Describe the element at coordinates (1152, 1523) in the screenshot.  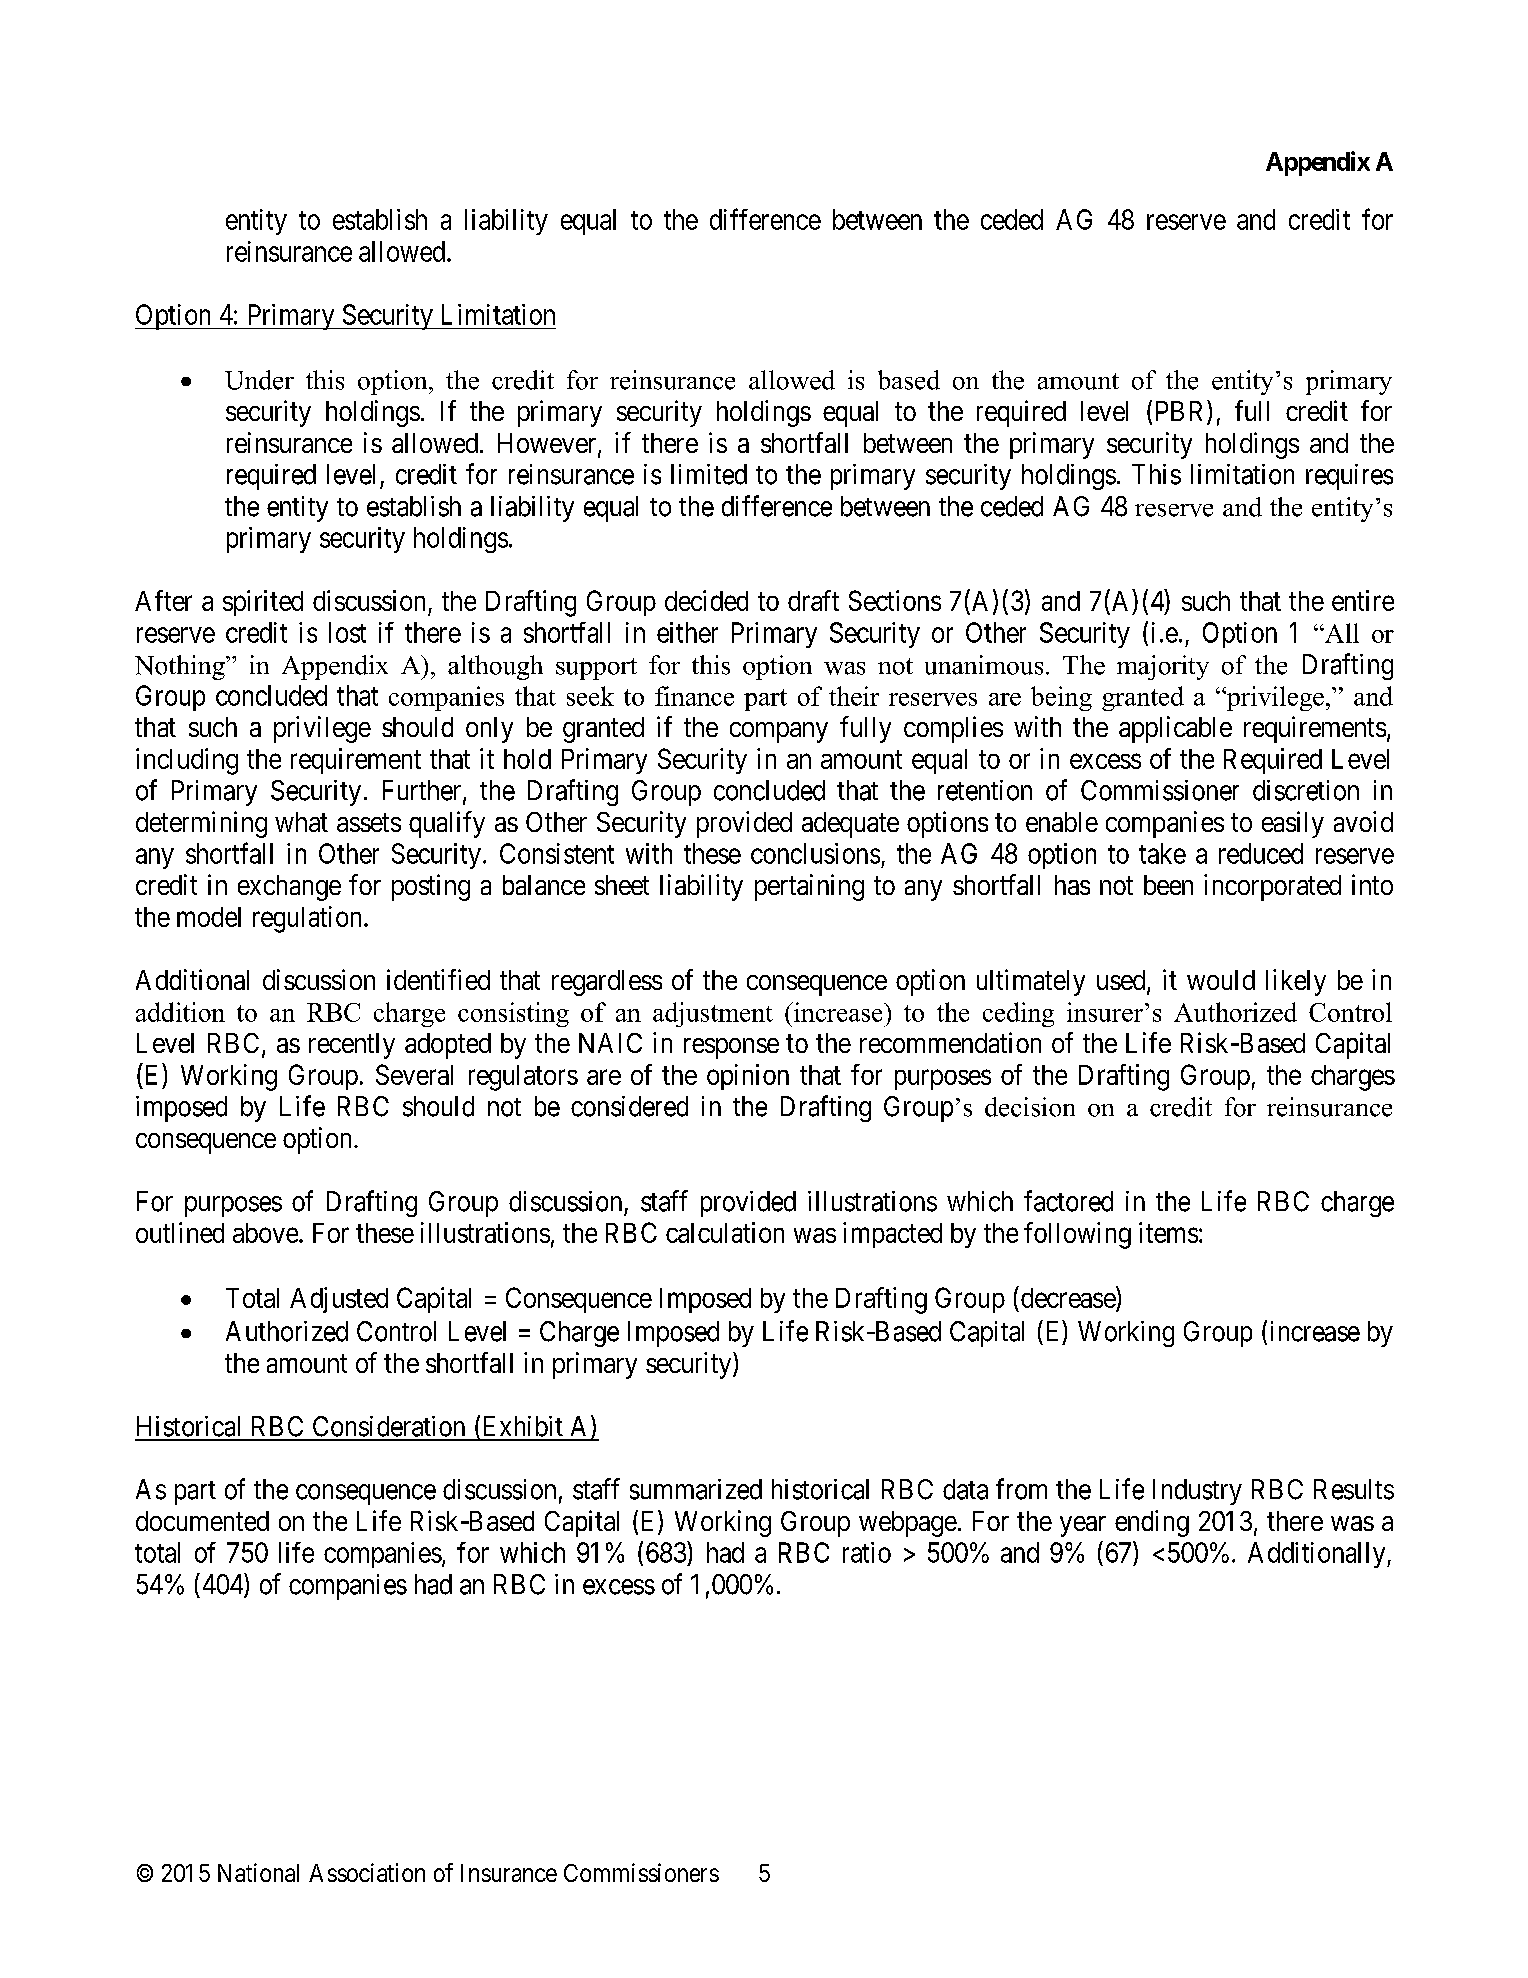
I see `ending` at that location.
